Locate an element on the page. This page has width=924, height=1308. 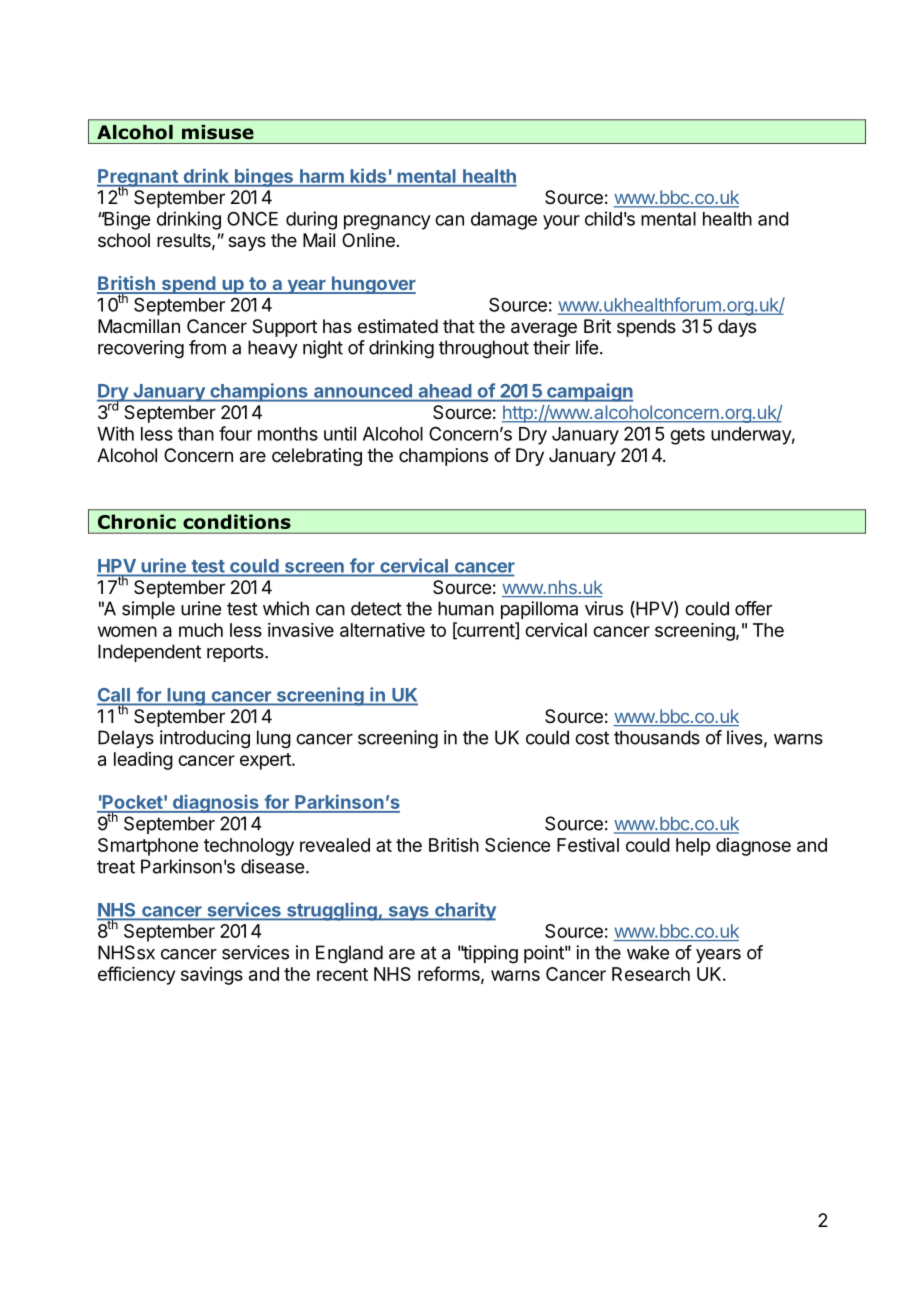
help is located at coordinates (693, 847).
